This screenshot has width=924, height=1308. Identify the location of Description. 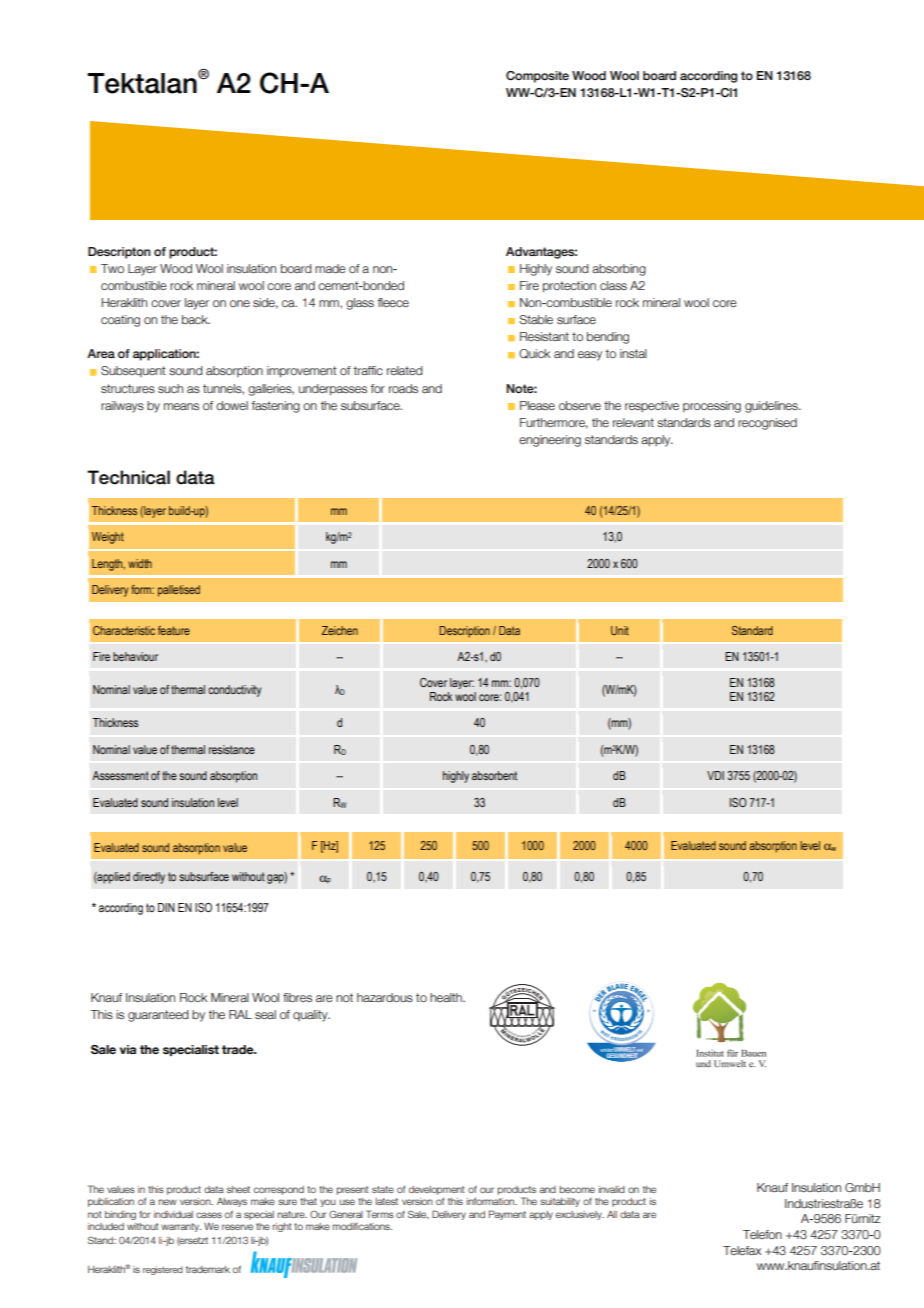
(465, 632).
